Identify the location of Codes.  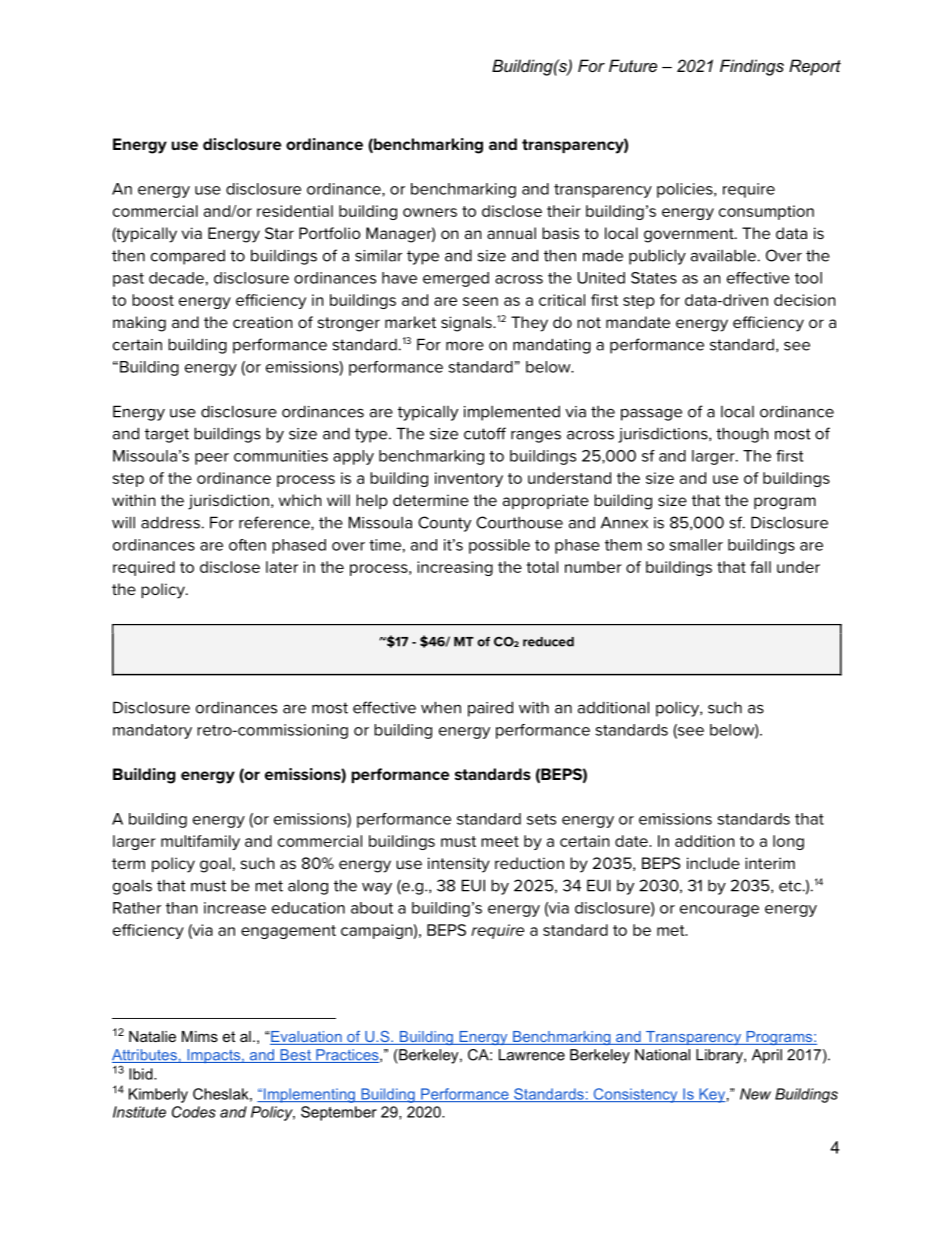
(194, 1112).
